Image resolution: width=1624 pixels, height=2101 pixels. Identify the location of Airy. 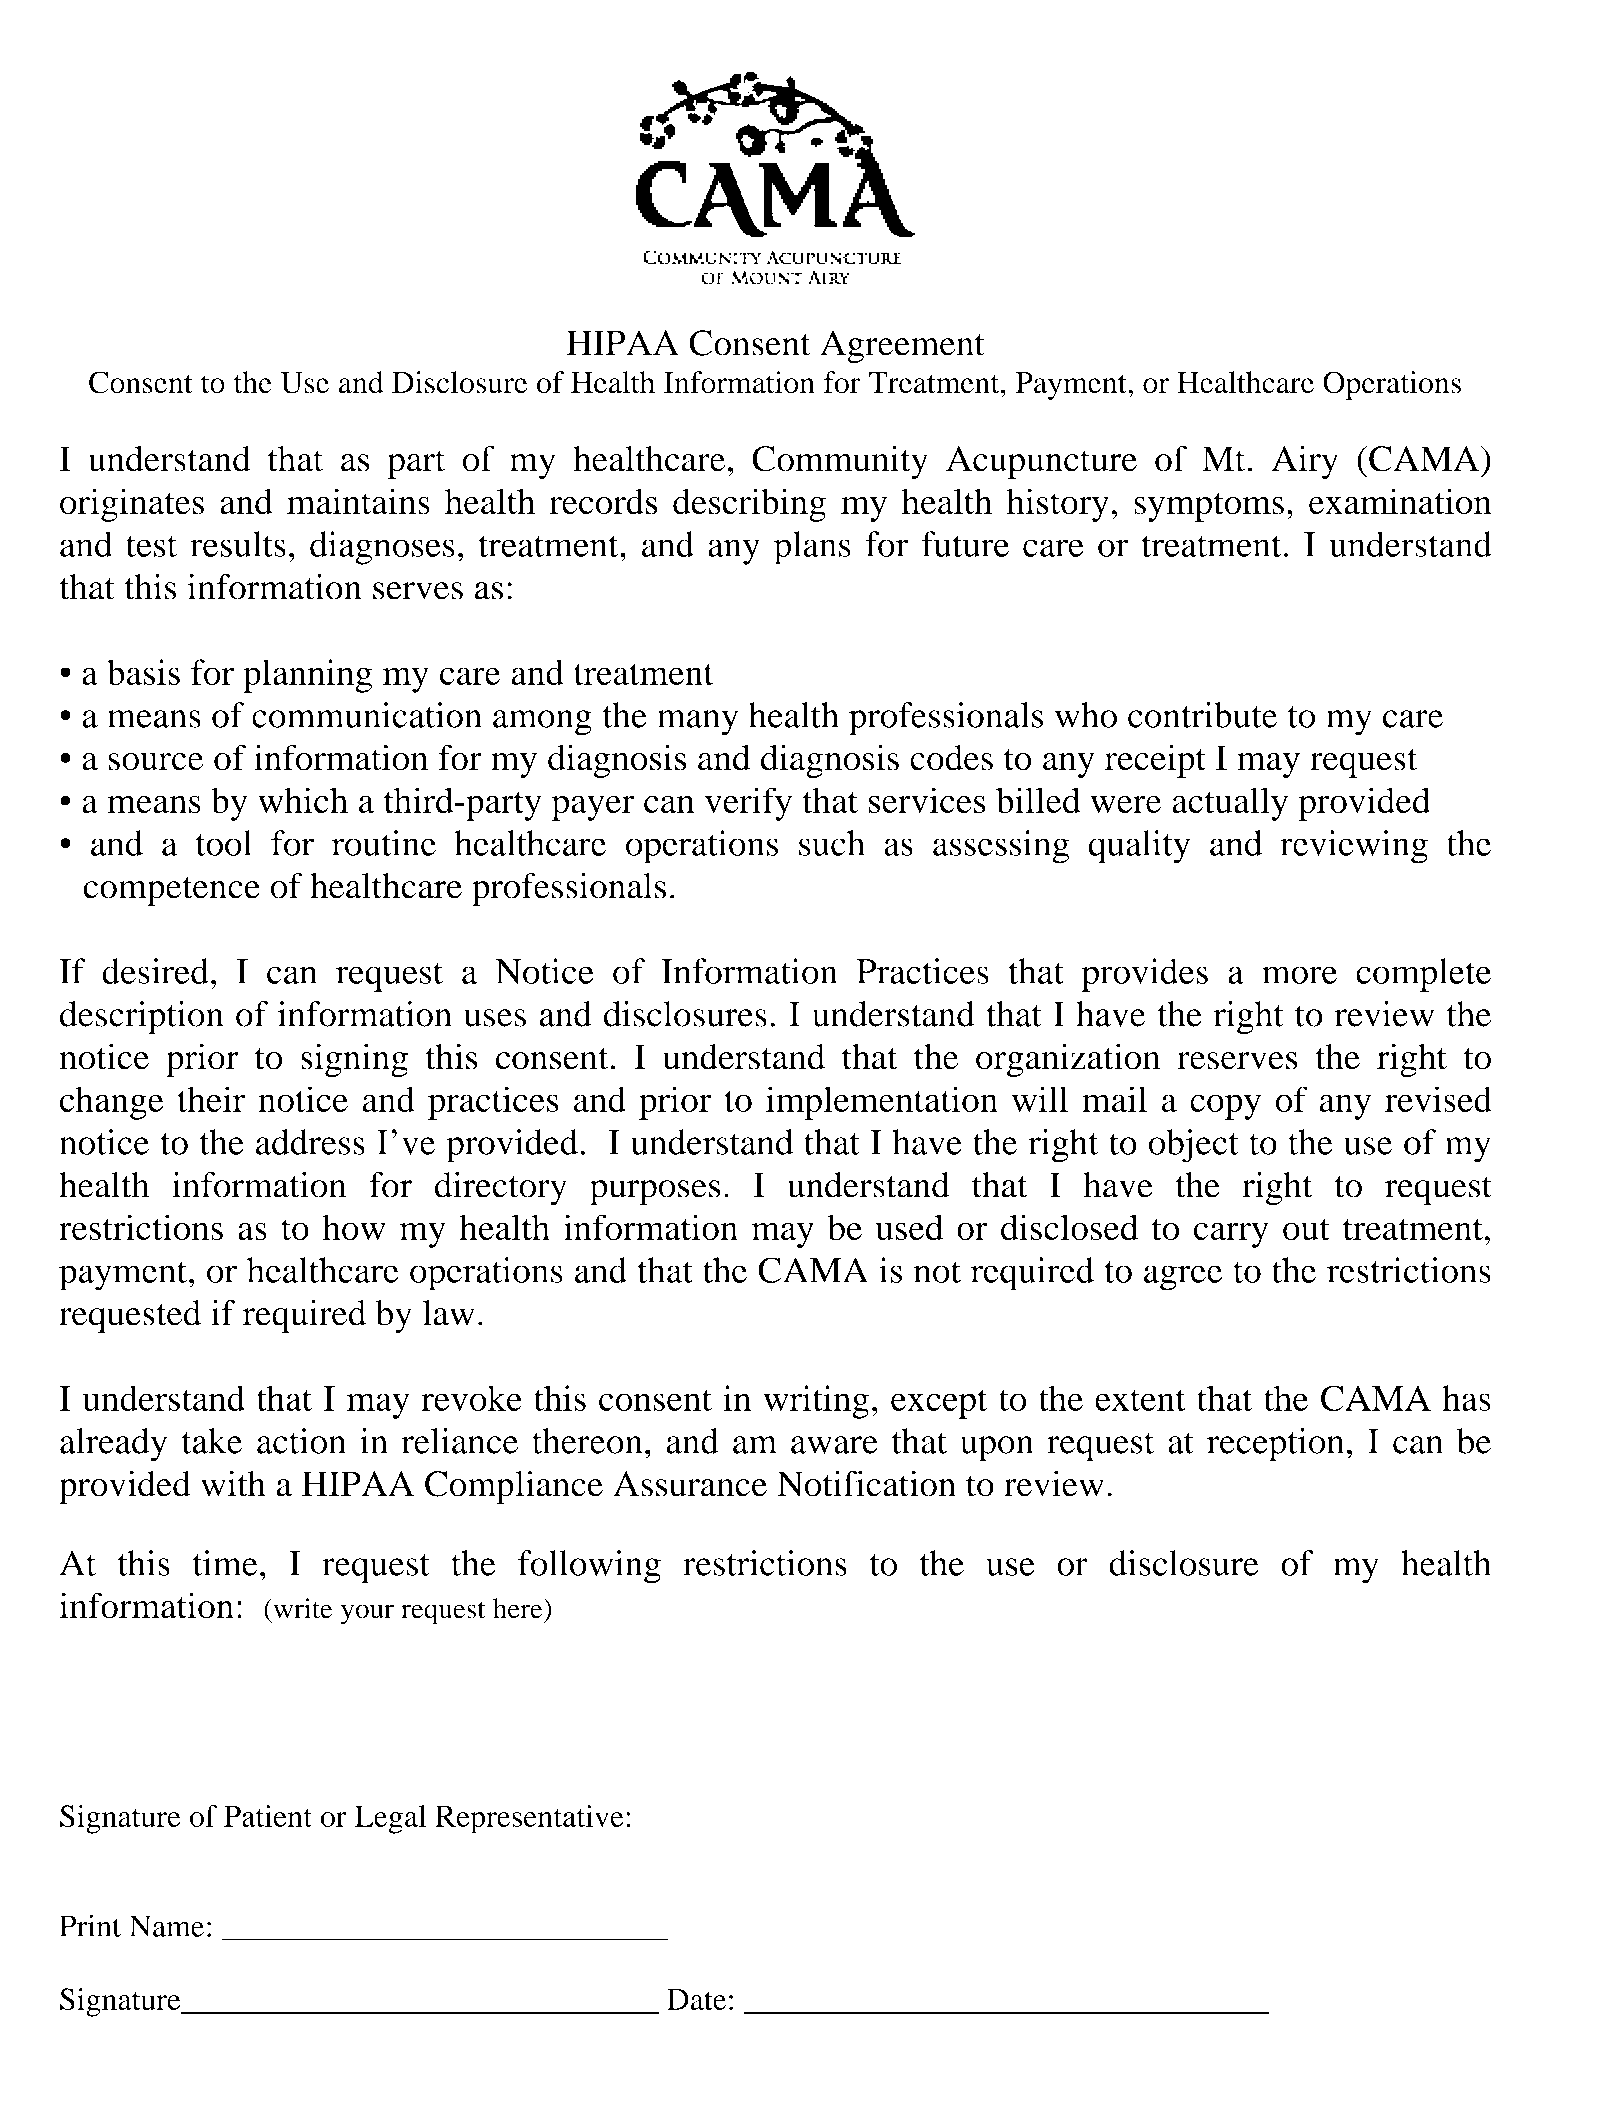
(1305, 462).
